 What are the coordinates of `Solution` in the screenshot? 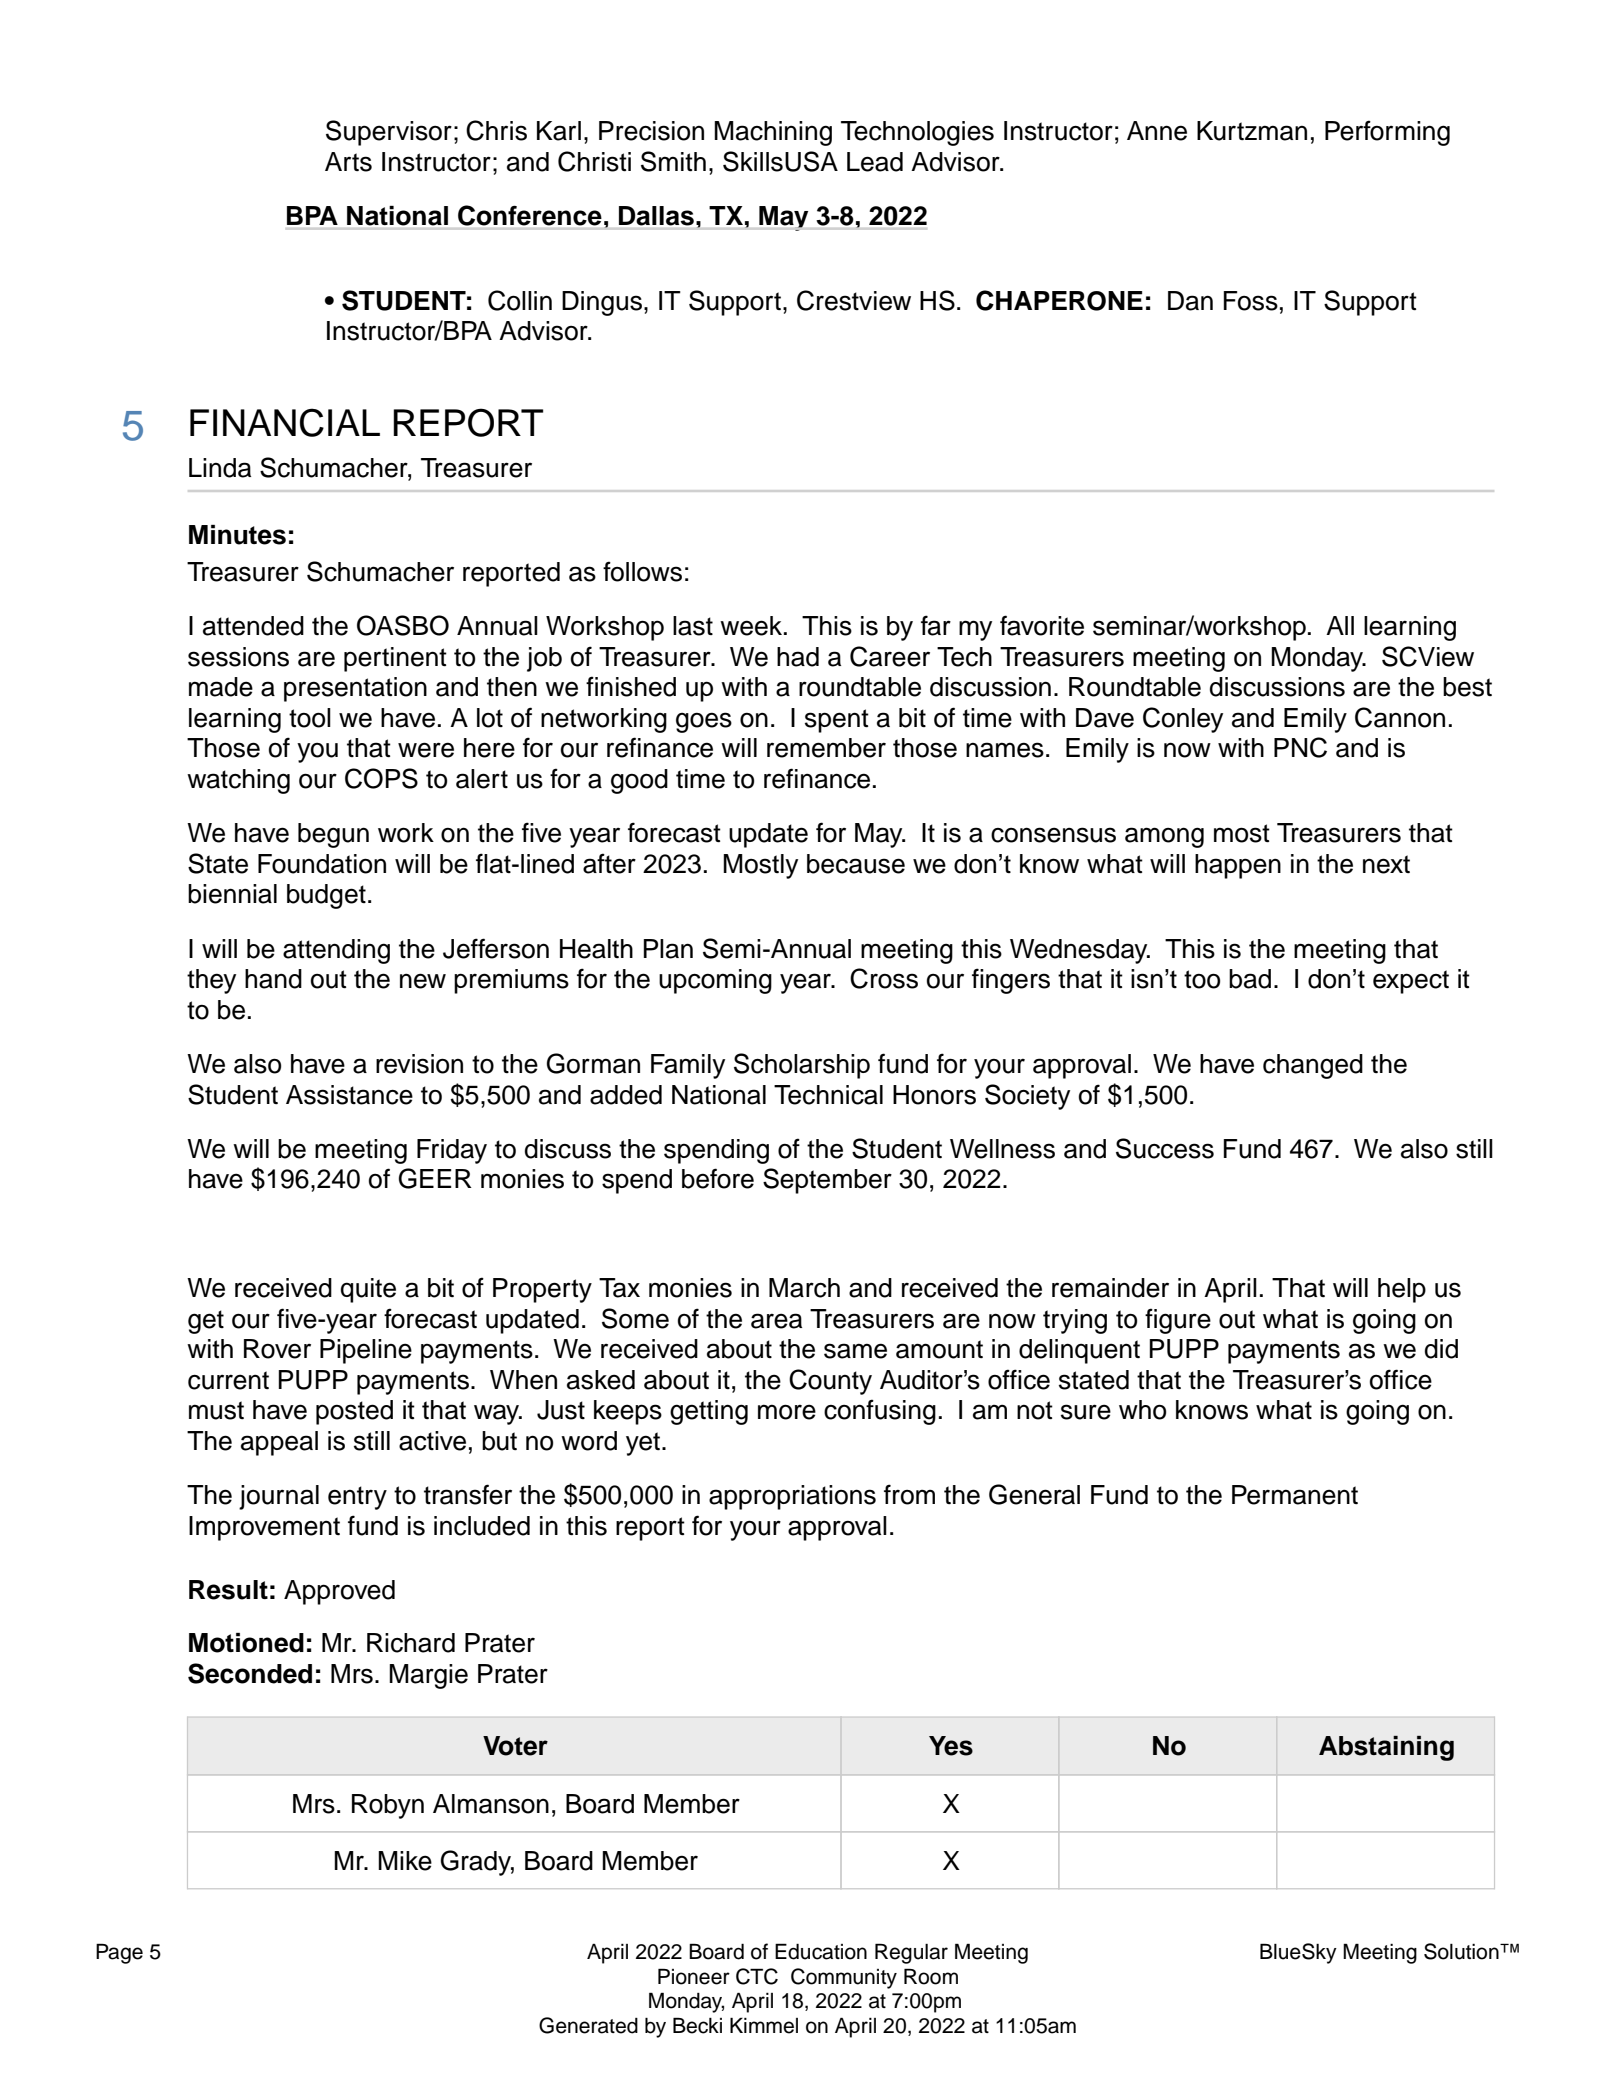 It's located at (1462, 1951).
